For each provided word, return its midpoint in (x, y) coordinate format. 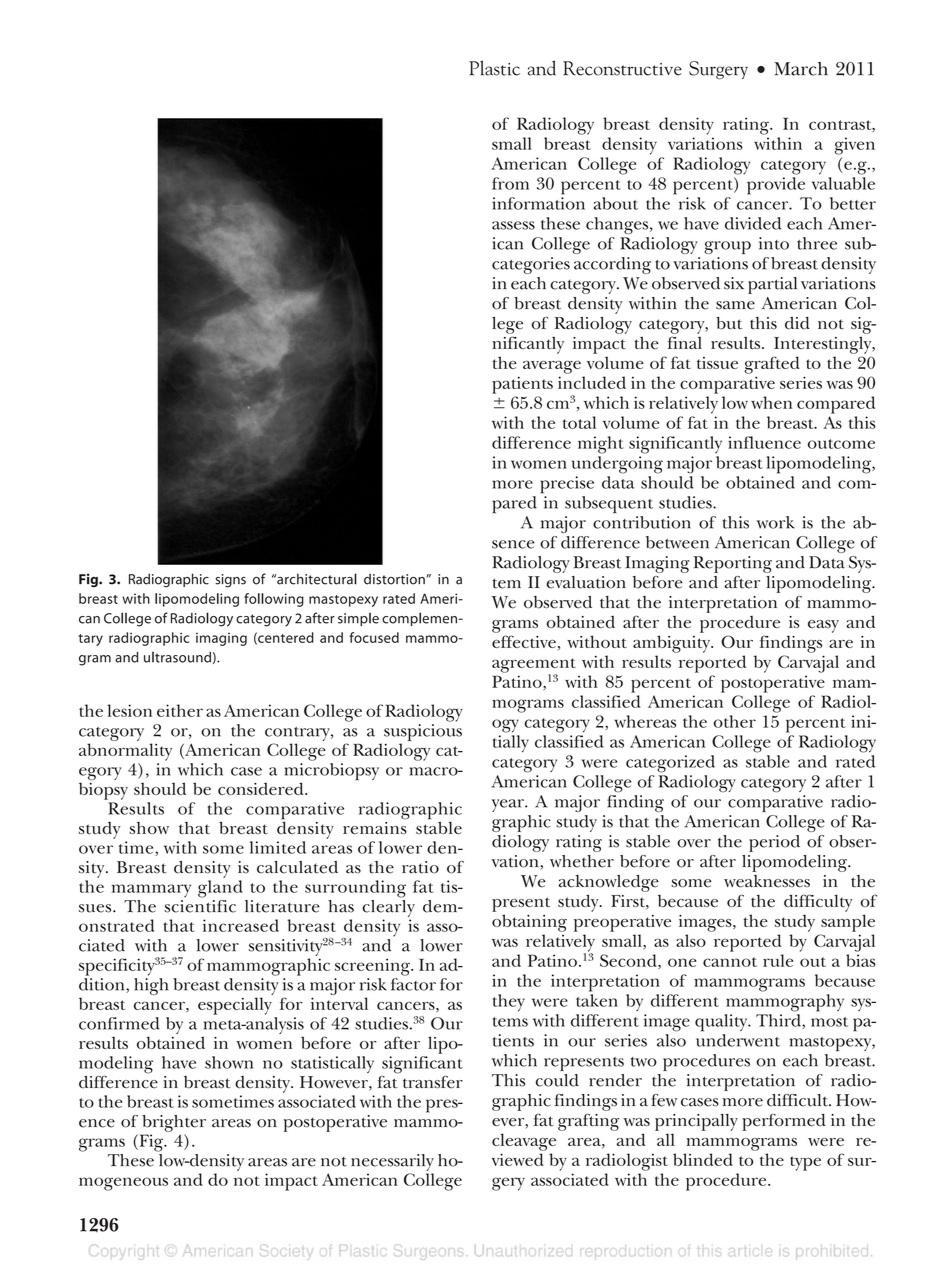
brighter (174, 1123)
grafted (772, 365)
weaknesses (767, 881)
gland (220, 889)
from (510, 183)
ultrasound (177, 657)
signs (230, 581)
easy (823, 626)
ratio (420, 867)
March (801, 69)
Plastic (494, 68)
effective (524, 641)
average (552, 367)
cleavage (524, 1142)
